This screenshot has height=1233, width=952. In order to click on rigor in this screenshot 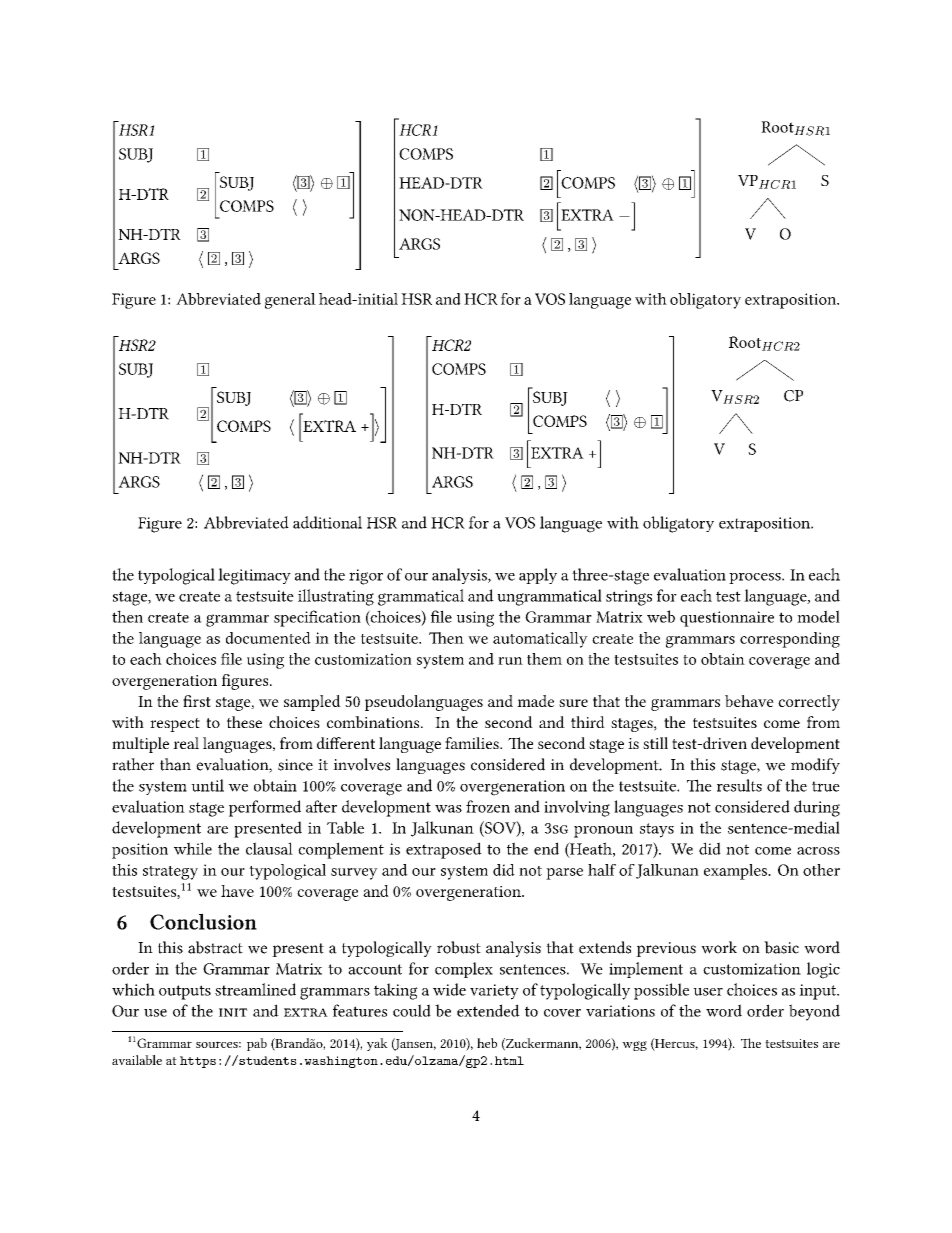, I will do `click(366, 577)`.
